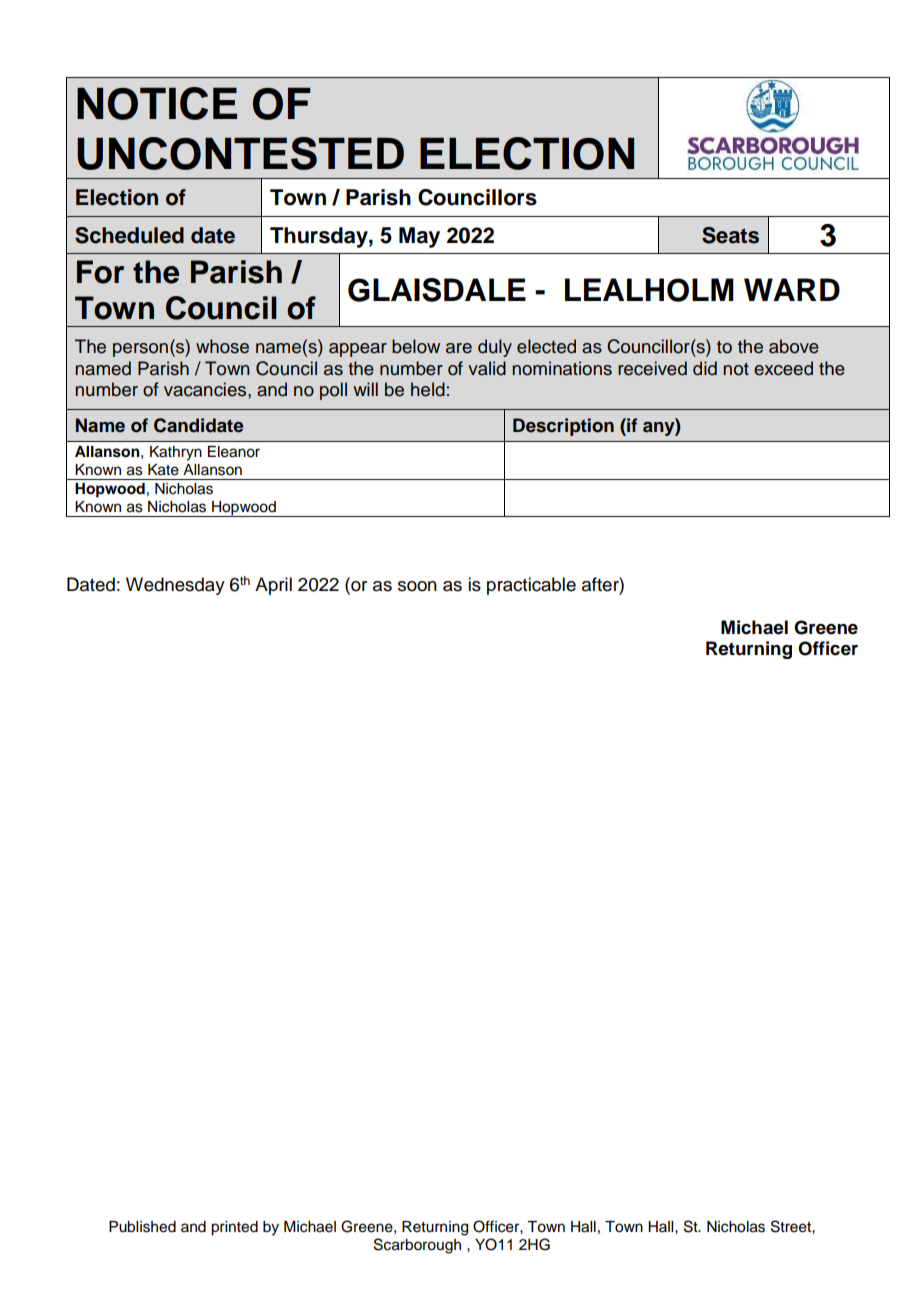 The width and height of the screenshot is (924, 1308). Describe the element at coordinates (730, 235) in the screenshot. I see `Seats` at that location.
